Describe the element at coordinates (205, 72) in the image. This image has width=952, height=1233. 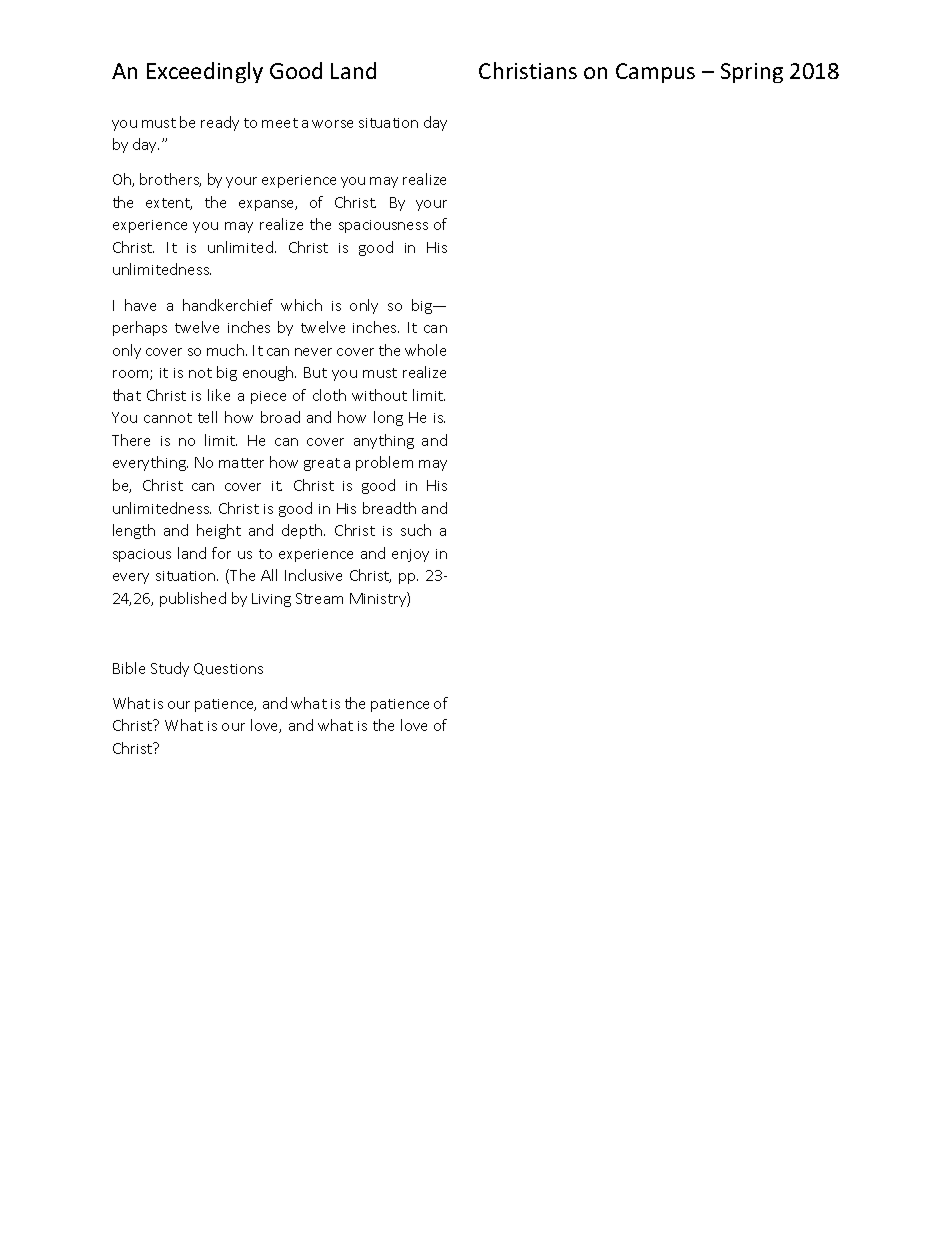
I see `Exceedingly` at that location.
